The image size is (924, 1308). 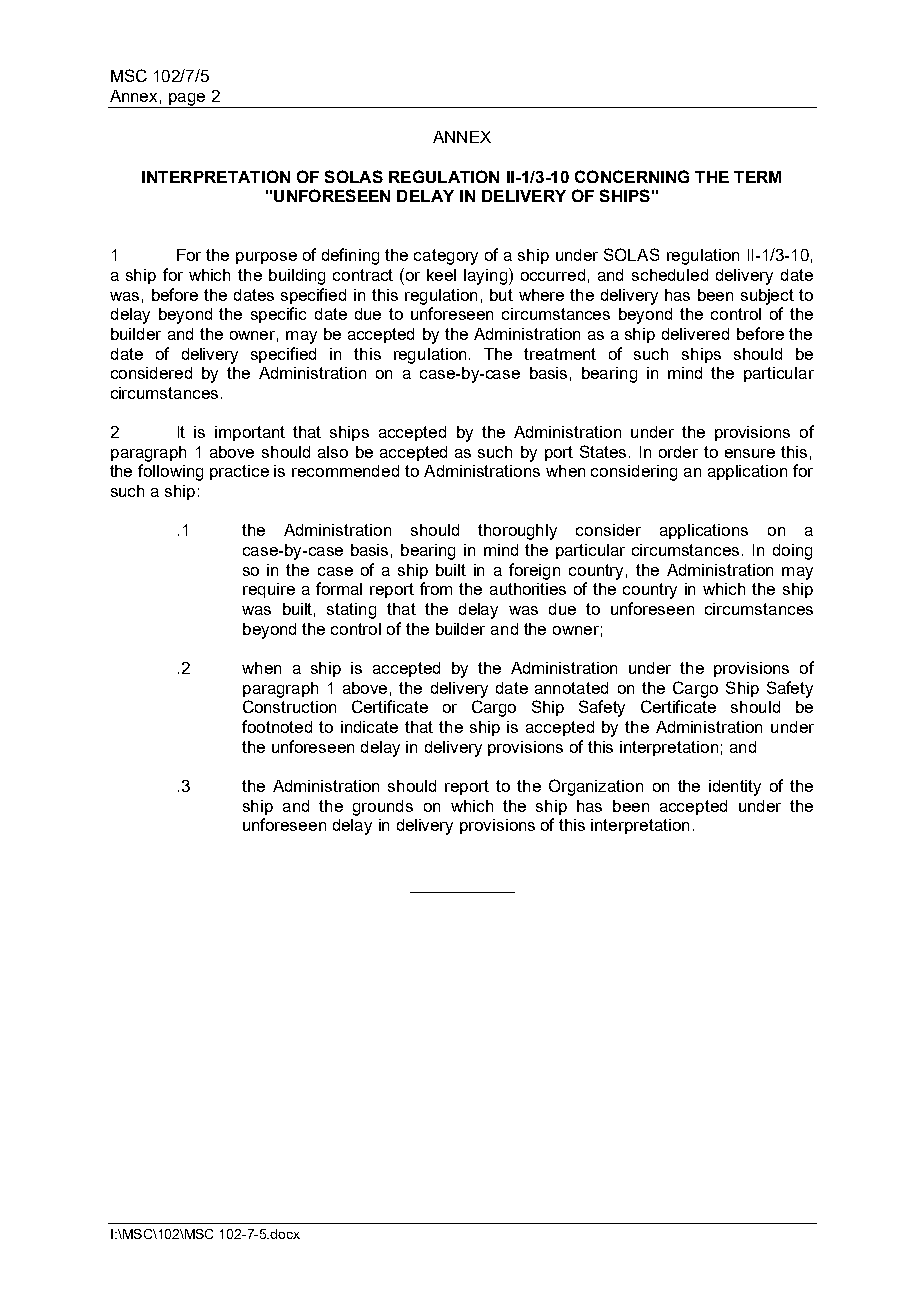 I want to click on treatment, so click(x=560, y=354).
